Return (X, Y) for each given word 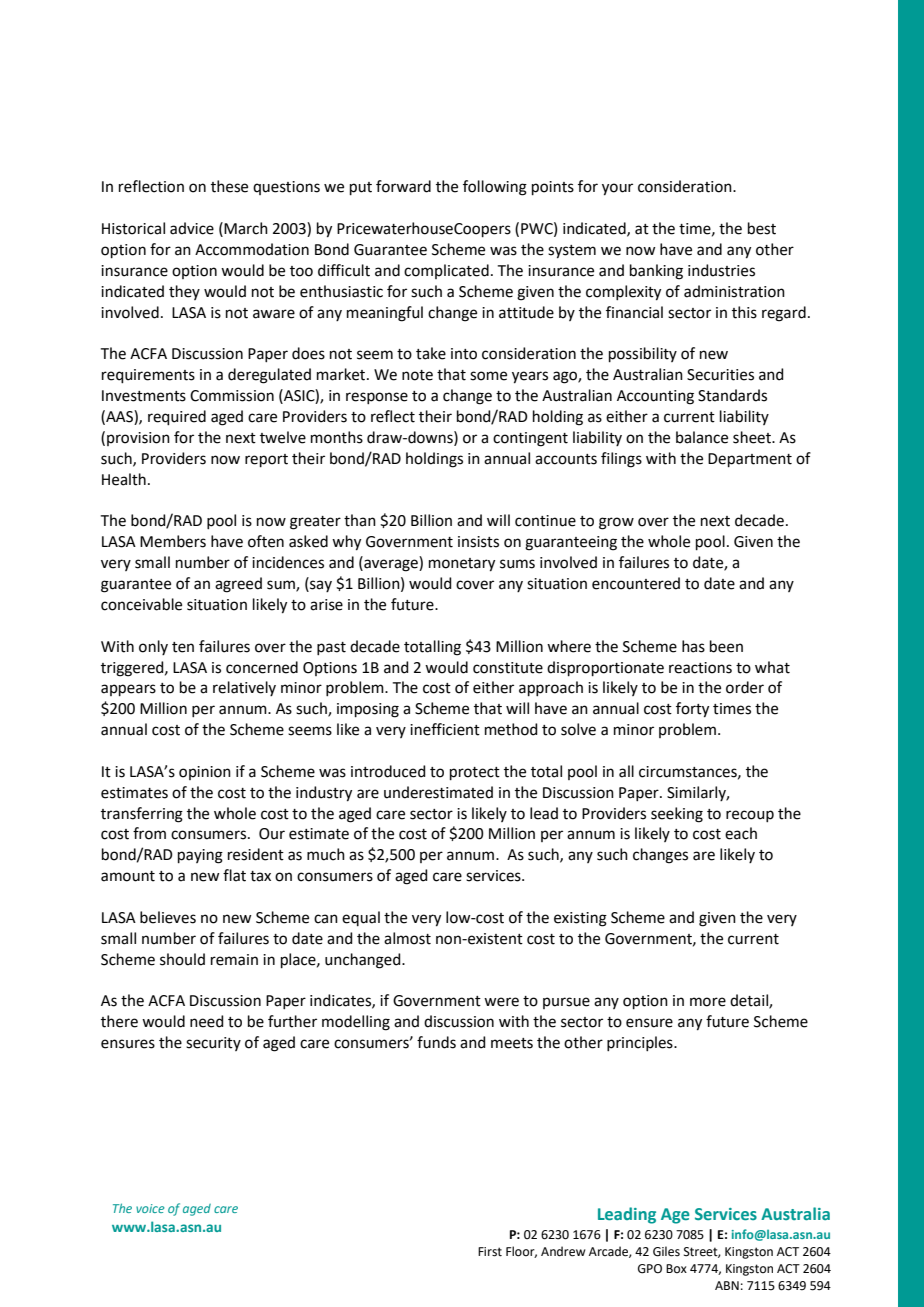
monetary (462, 565)
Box (676, 1268)
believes (168, 917)
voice (150, 1208)
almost (407, 938)
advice (192, 228)
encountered (636, 583)
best (762, 228)
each (741, 833)
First (490, 1252)
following (495, 188)
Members (173, 541)
